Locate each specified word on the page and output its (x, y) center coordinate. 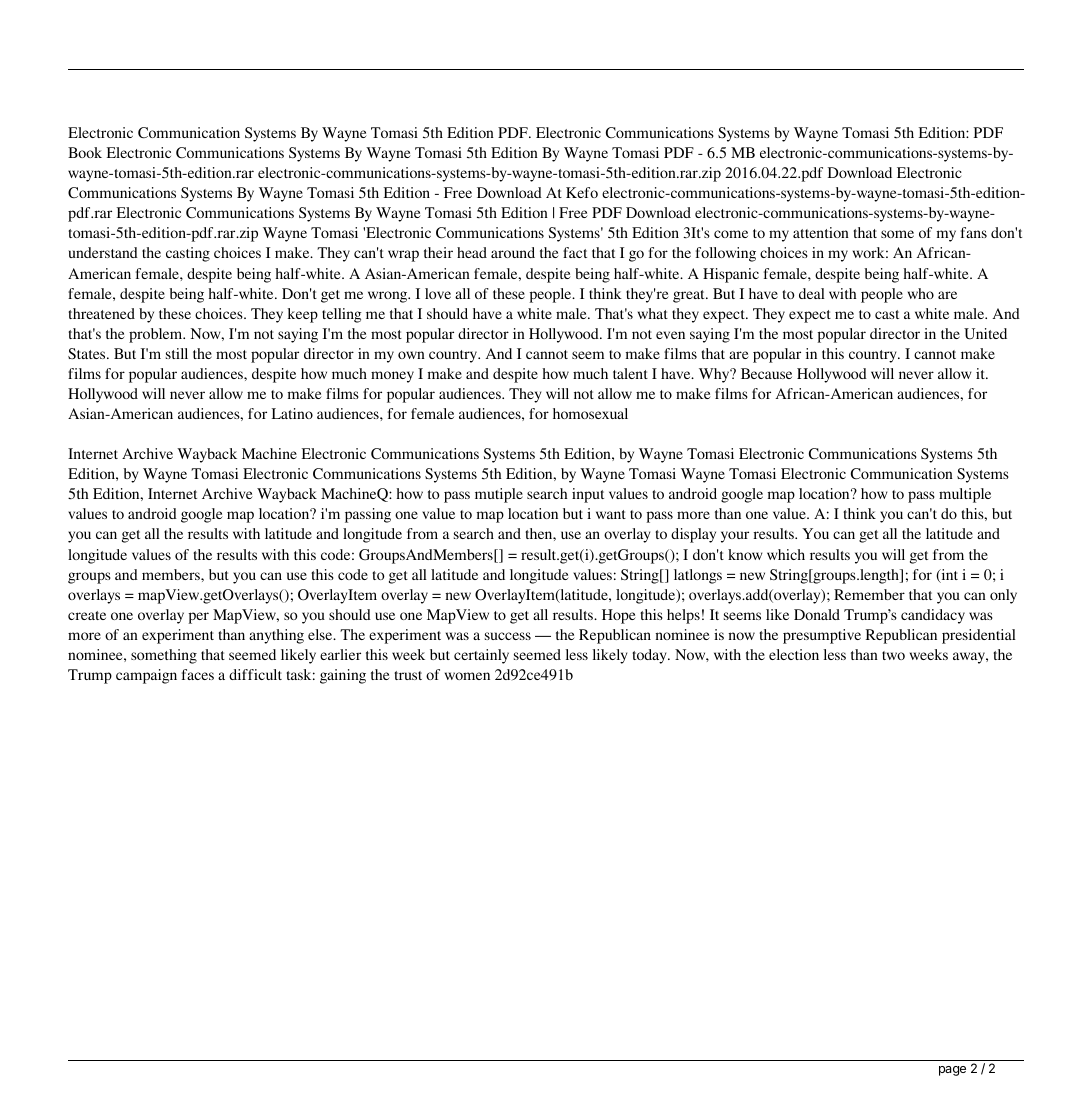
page (952, 1071)
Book (85, 152)
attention (821, 232)
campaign (146, 676)
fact (575, 252)
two (893, 655)
